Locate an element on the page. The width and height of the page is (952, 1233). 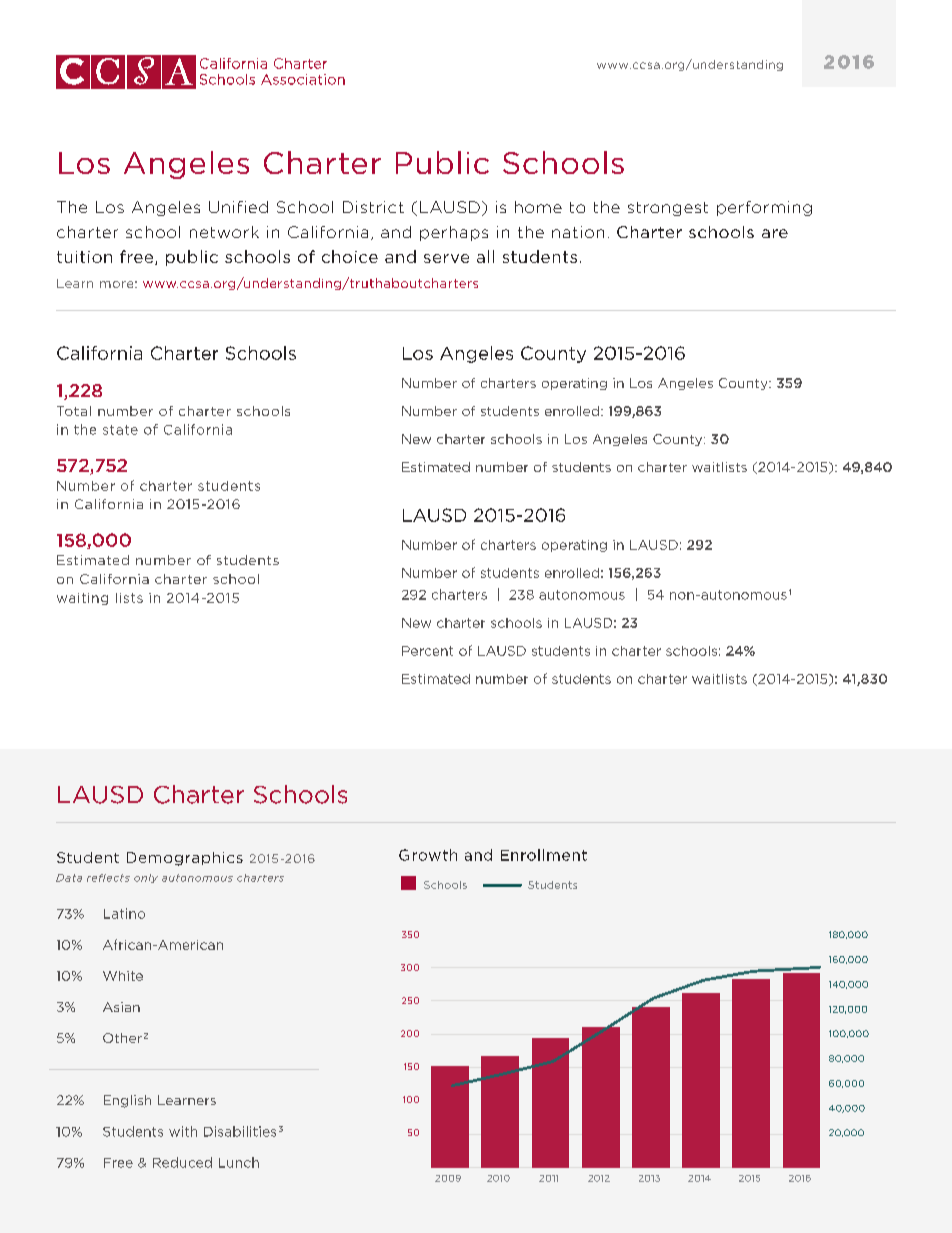
waiting is located at coordinates (82, 599).
